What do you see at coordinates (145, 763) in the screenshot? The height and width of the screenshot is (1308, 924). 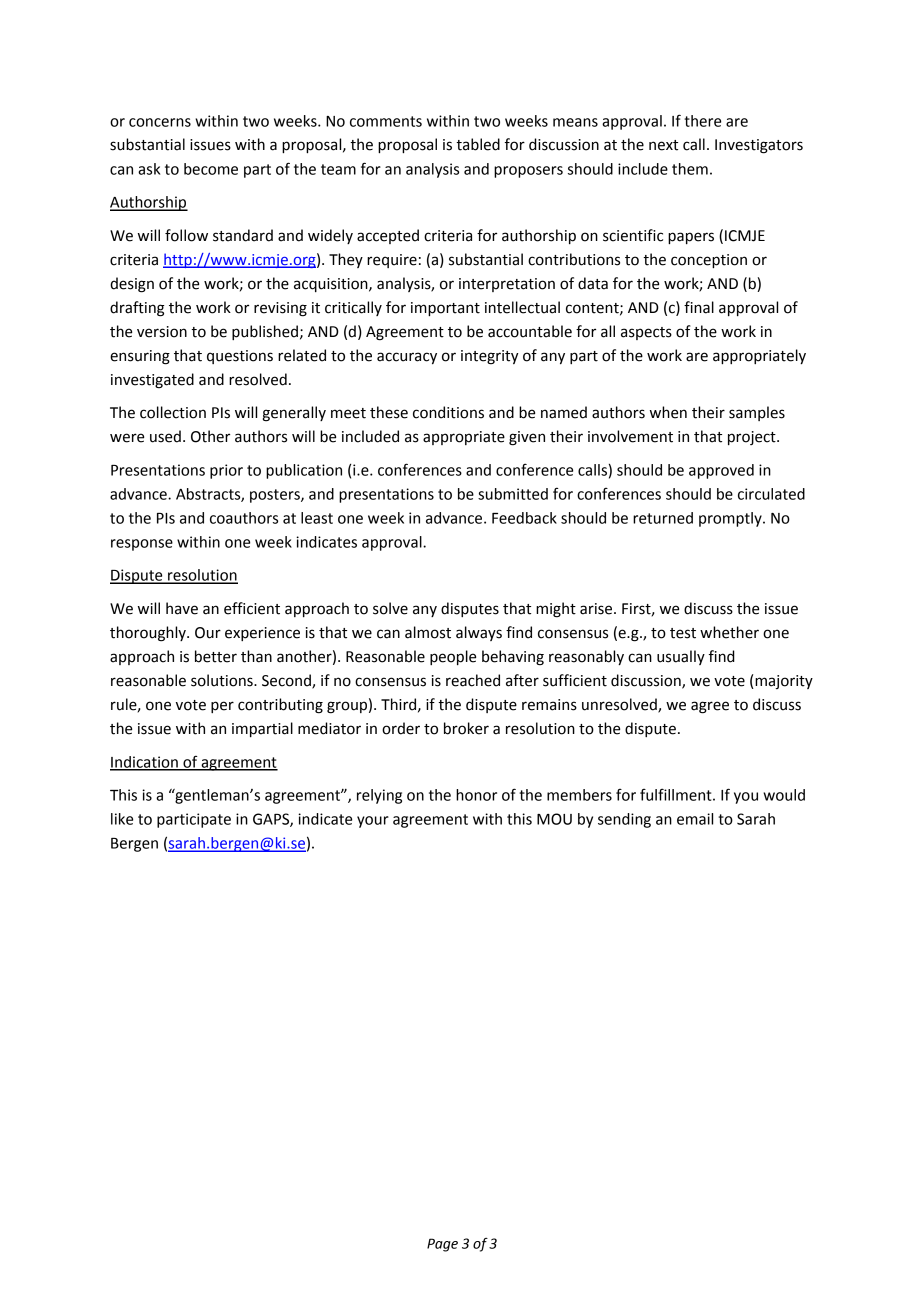 I see `Indication` at bounding box center [145, 763].
